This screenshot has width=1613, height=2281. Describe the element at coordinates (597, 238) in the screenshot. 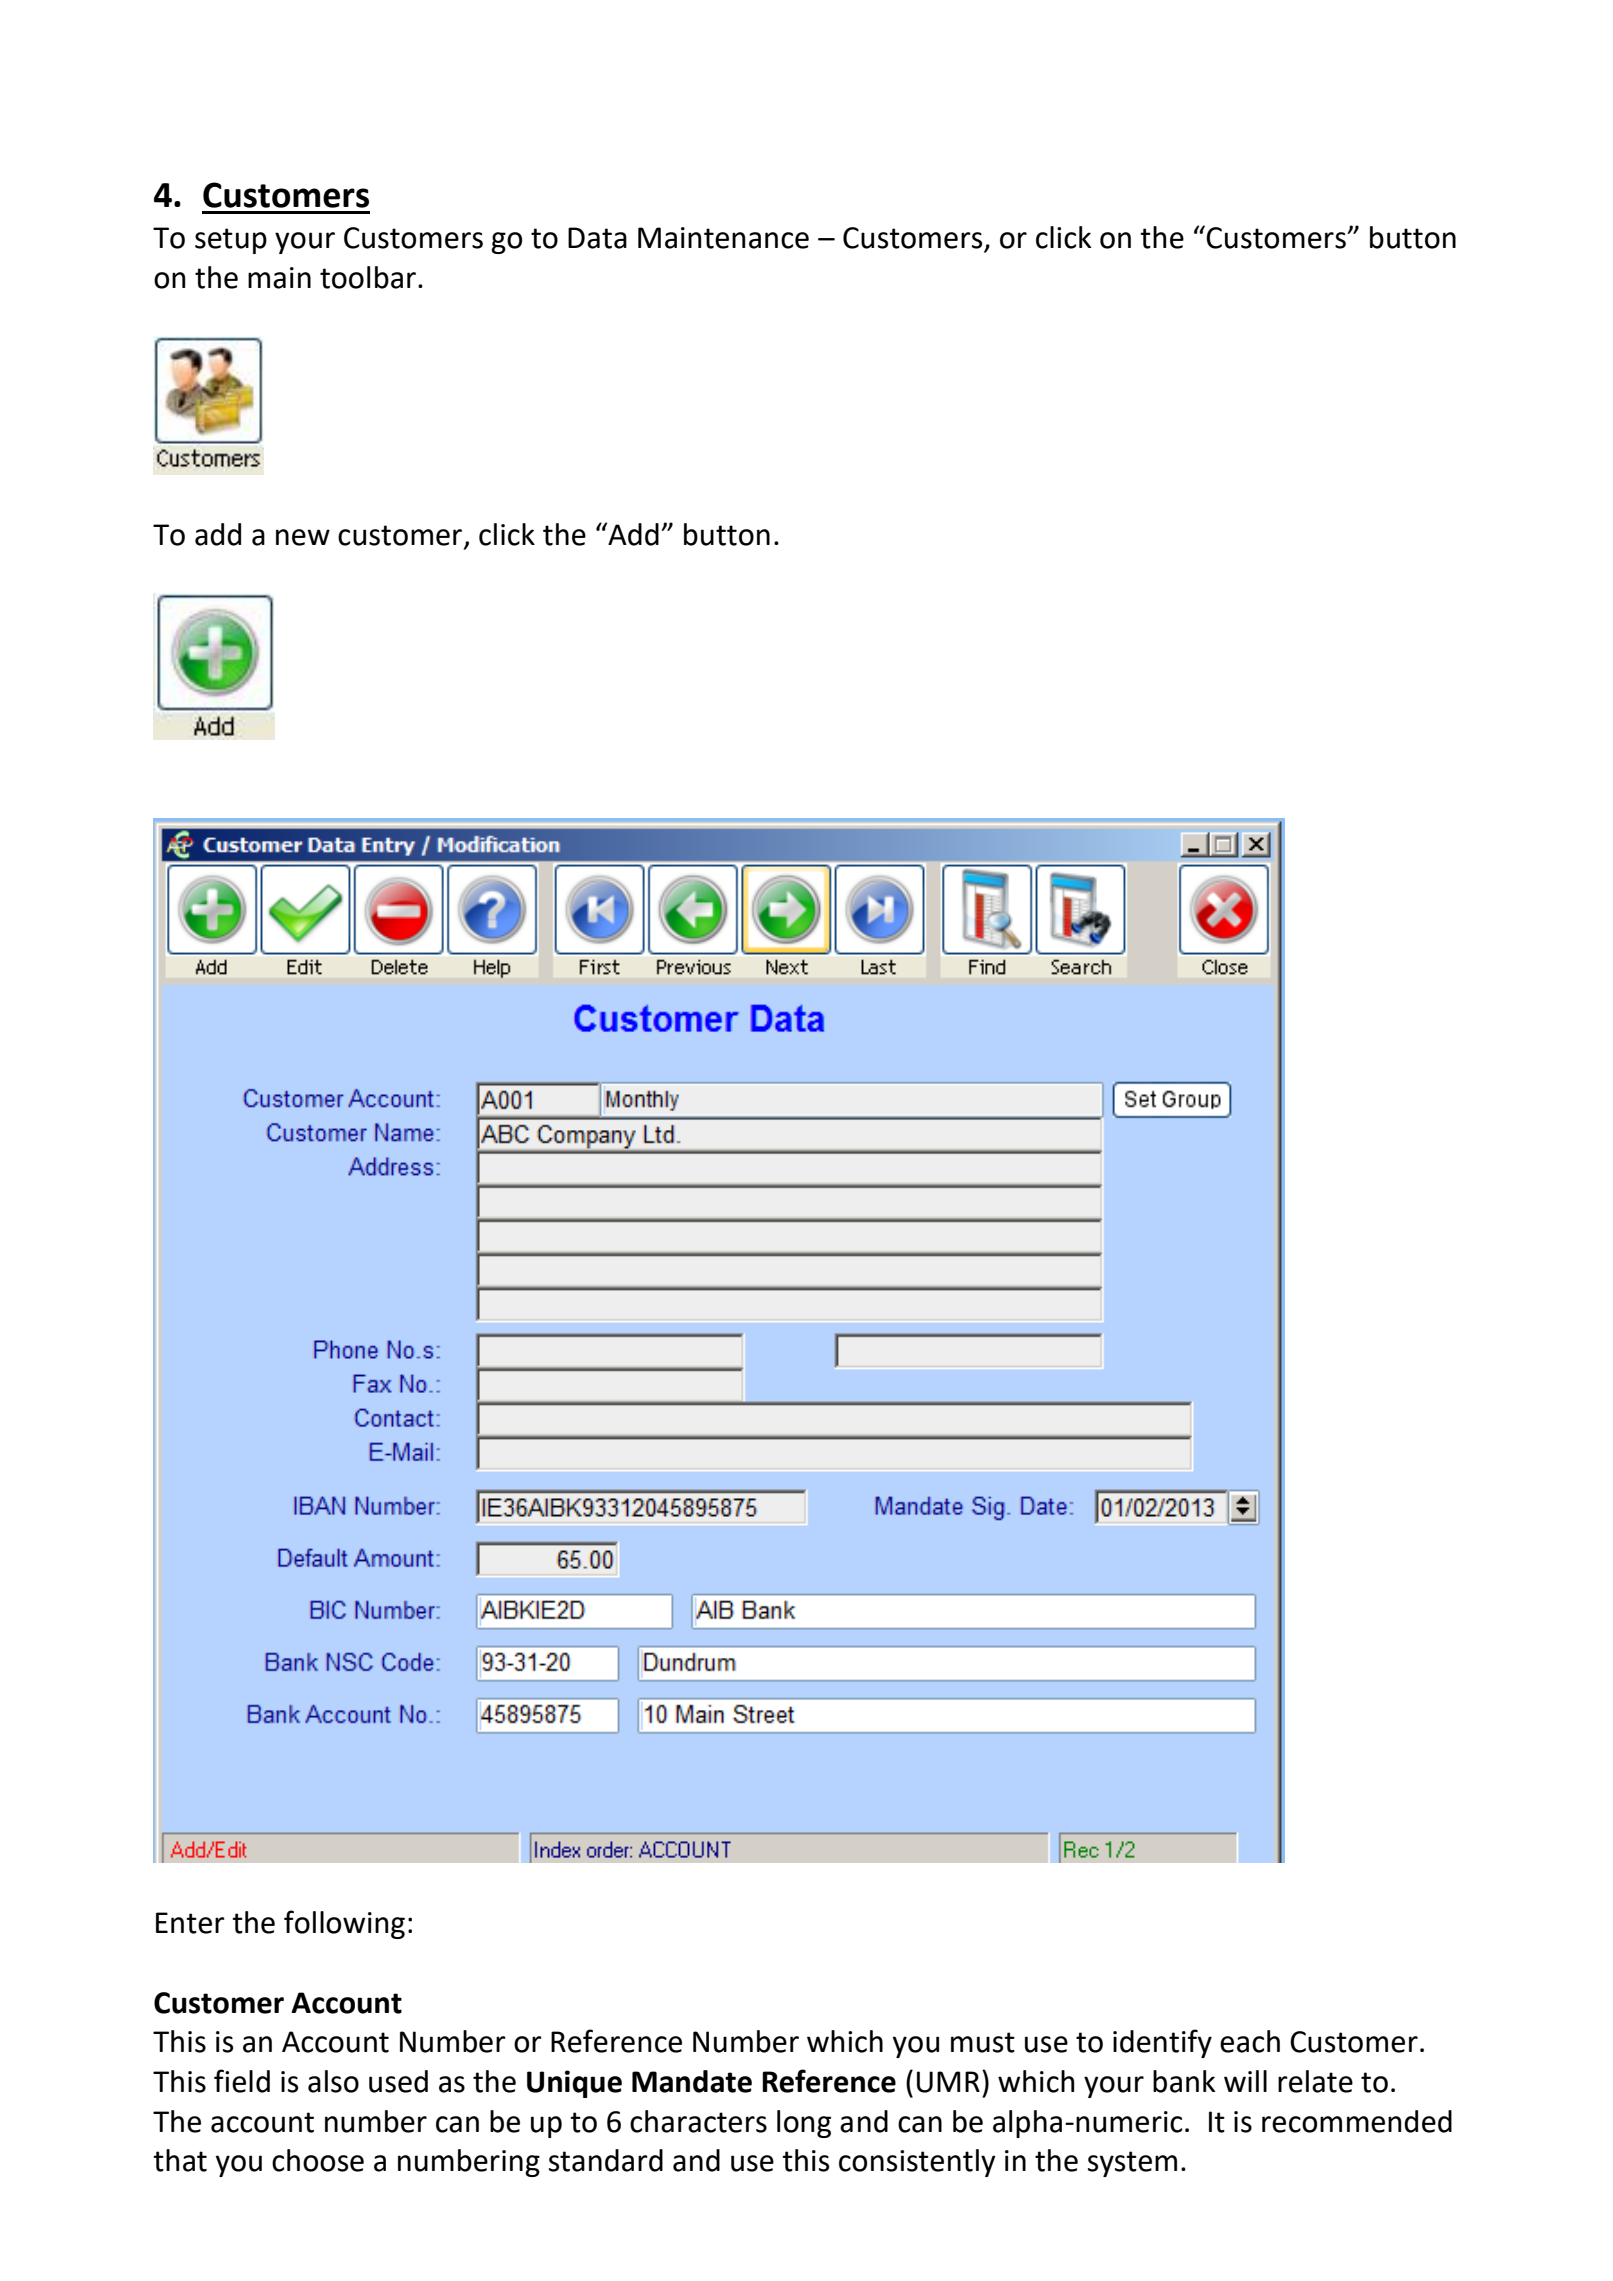

I see `Data` at that location.
